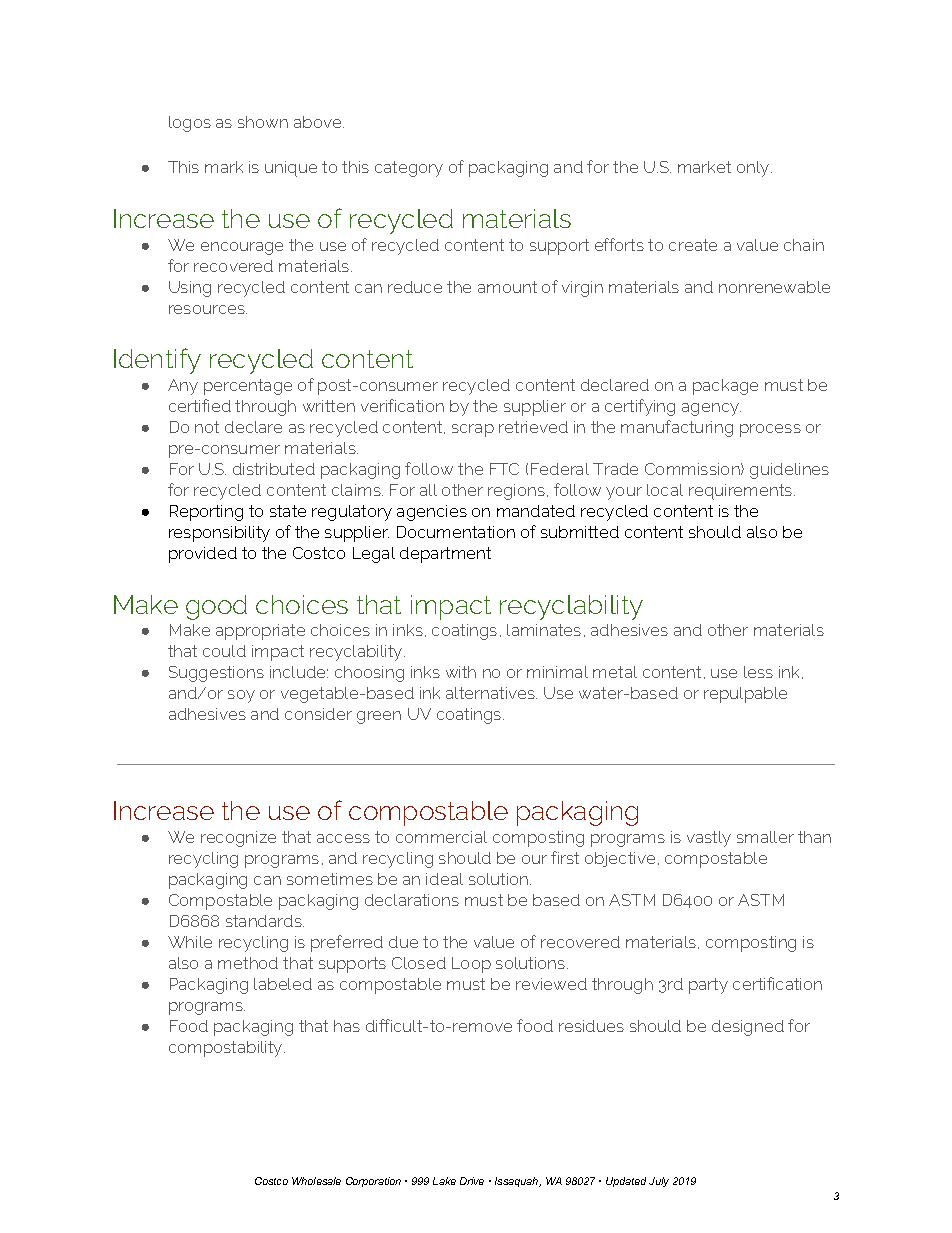 The image size is (952, 1233). What do you see at coordinates (263, 122) in the page?
I see `shown` at bounding box center [263, 122].
